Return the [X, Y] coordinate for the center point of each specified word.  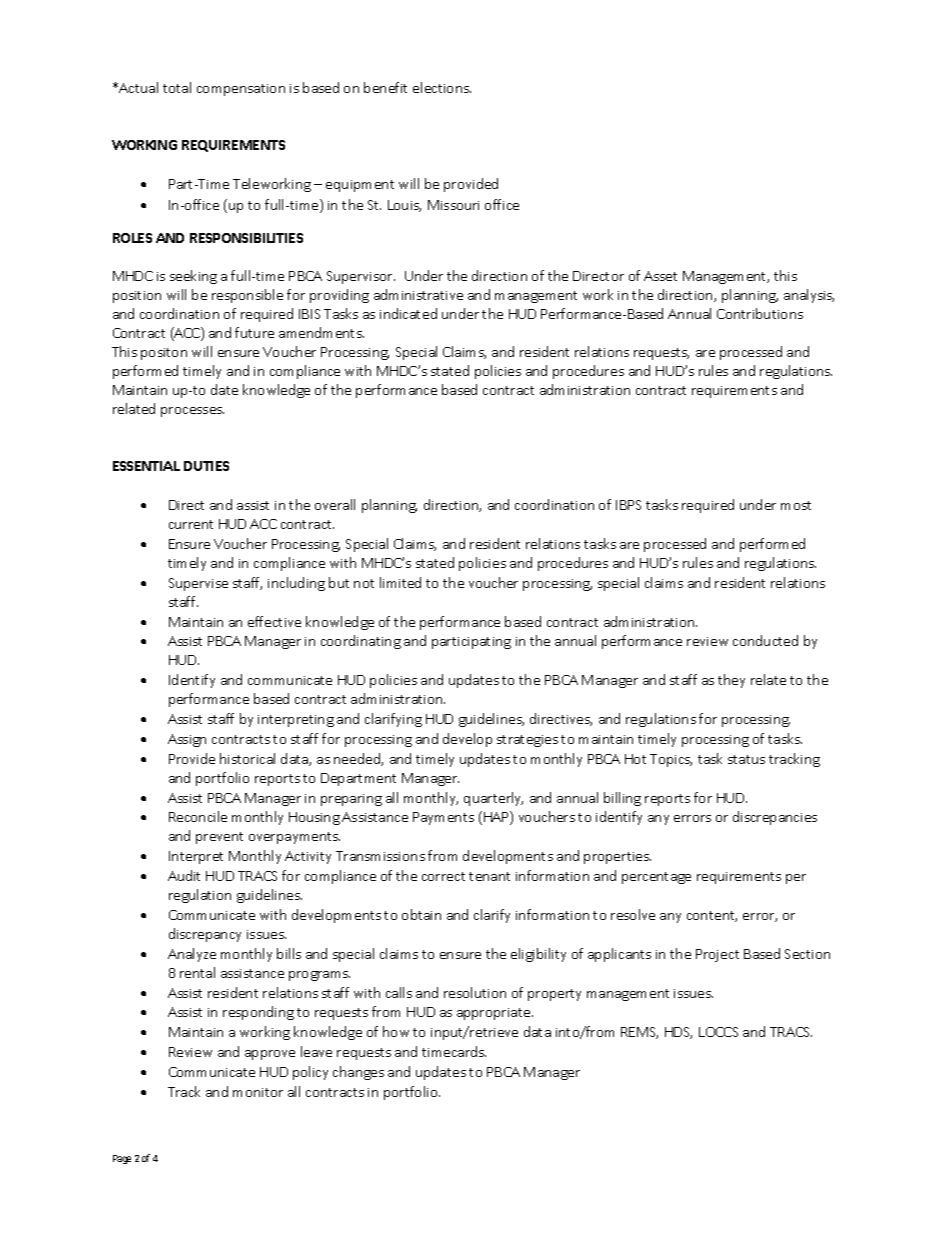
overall [335, 504]
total [177, 87]
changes [358, 1073]
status [746, 759]
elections [442, 87]
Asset [660, 276]
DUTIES [206, 466]
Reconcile [198, 816]
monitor [258, 1092]
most [796, 505]
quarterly [493, 799]
